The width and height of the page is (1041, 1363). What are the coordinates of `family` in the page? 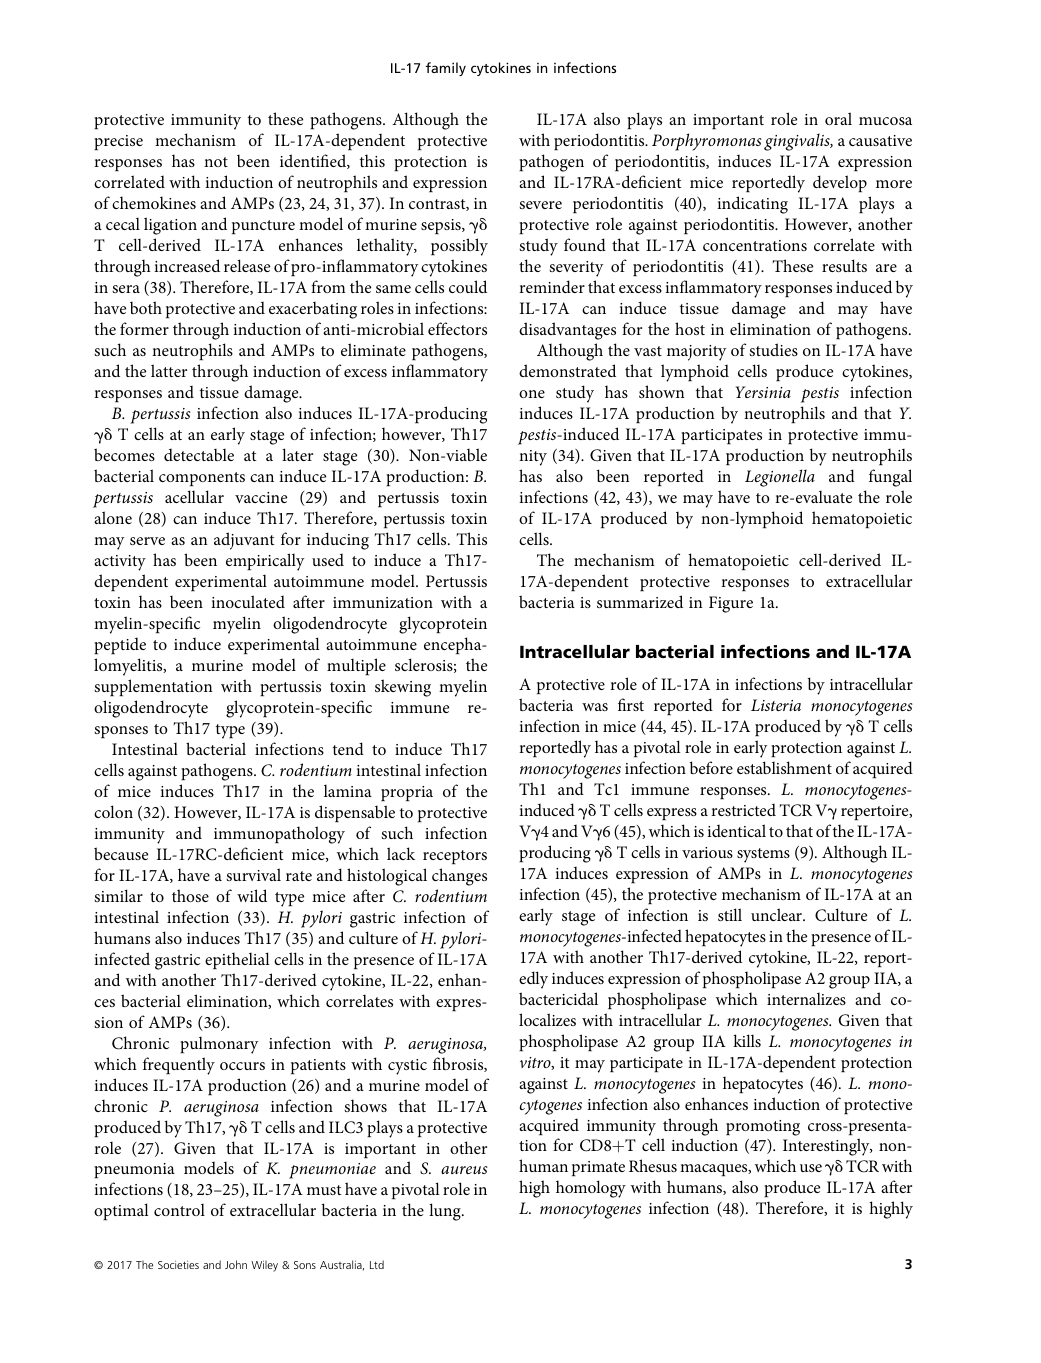 It's located at (446, 69).
